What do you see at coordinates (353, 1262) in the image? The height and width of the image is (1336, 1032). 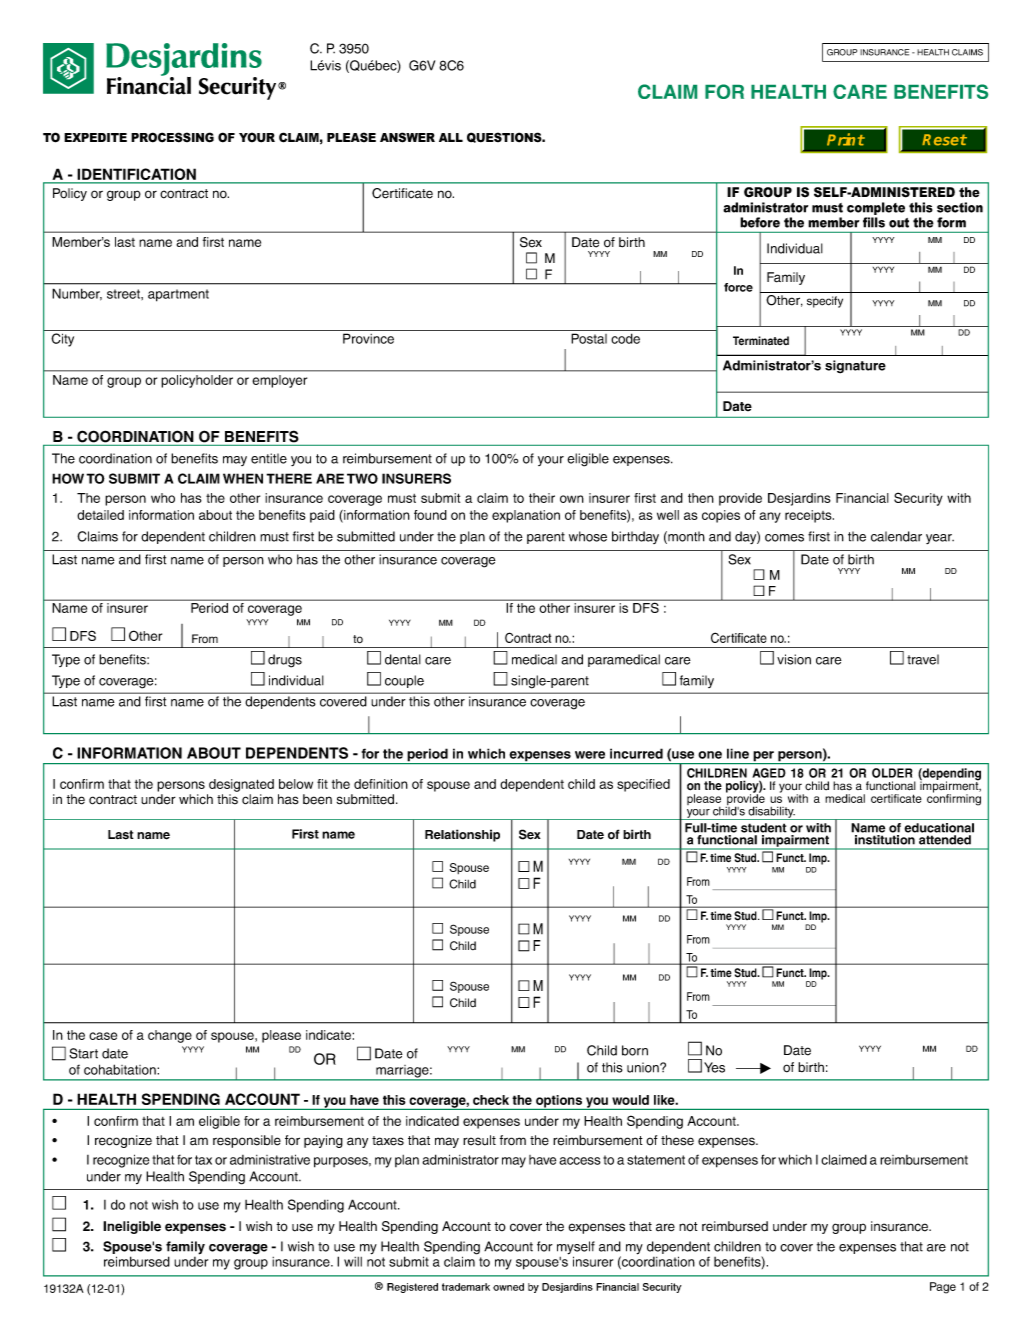 I see `will` at bounding box center [353, 1262].
